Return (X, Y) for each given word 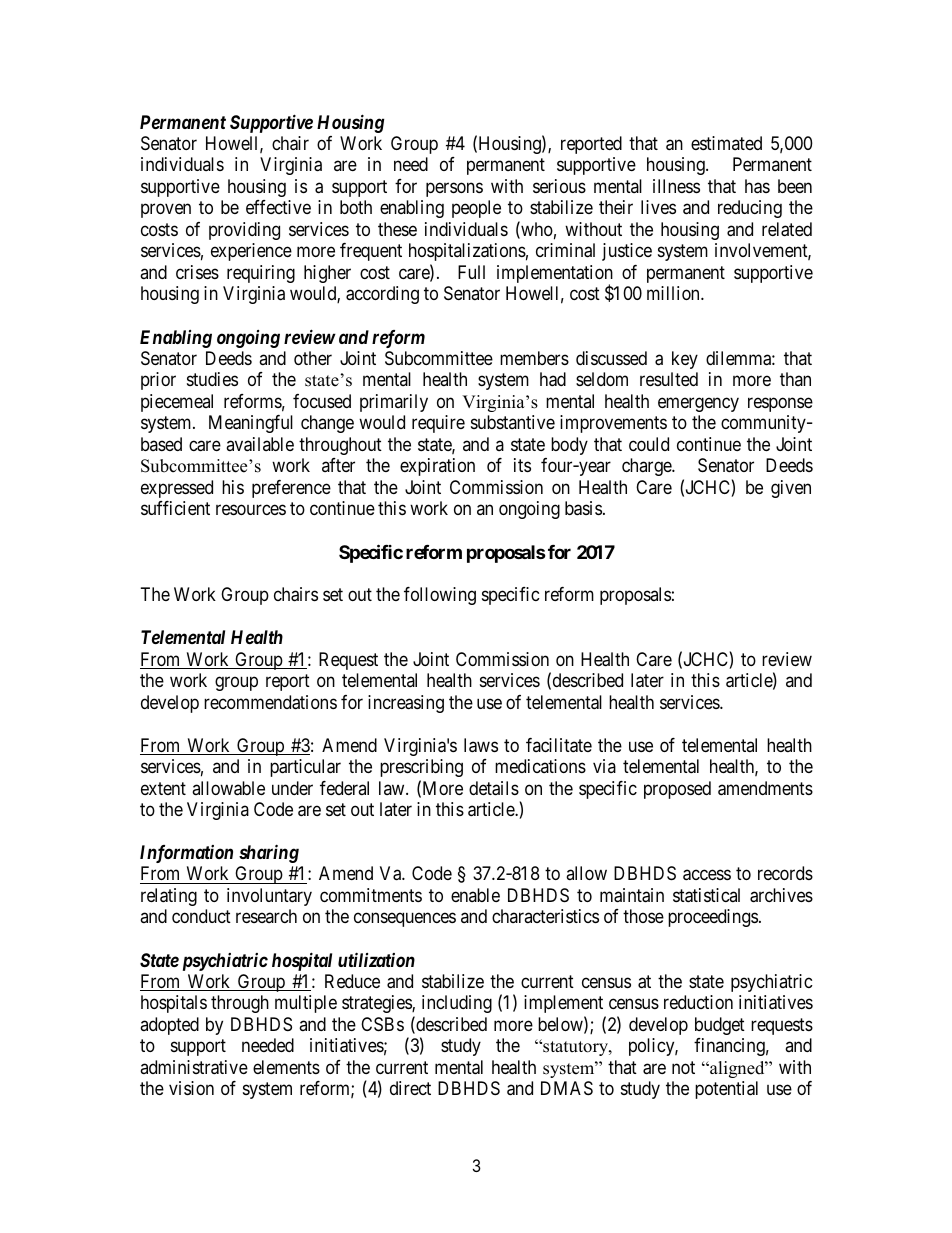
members (534, 358)
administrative (194, 1067)
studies (212, 379)
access (707, 875)
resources (251, 510)
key (685, 360)
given (791, 489)
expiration (437, 467)
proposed (677, 790)
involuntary (269, 897)
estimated (726, 143)
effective (278, 207)
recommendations (270, 702)
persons (454, 189)
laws (481, 745)
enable (475, 895)
